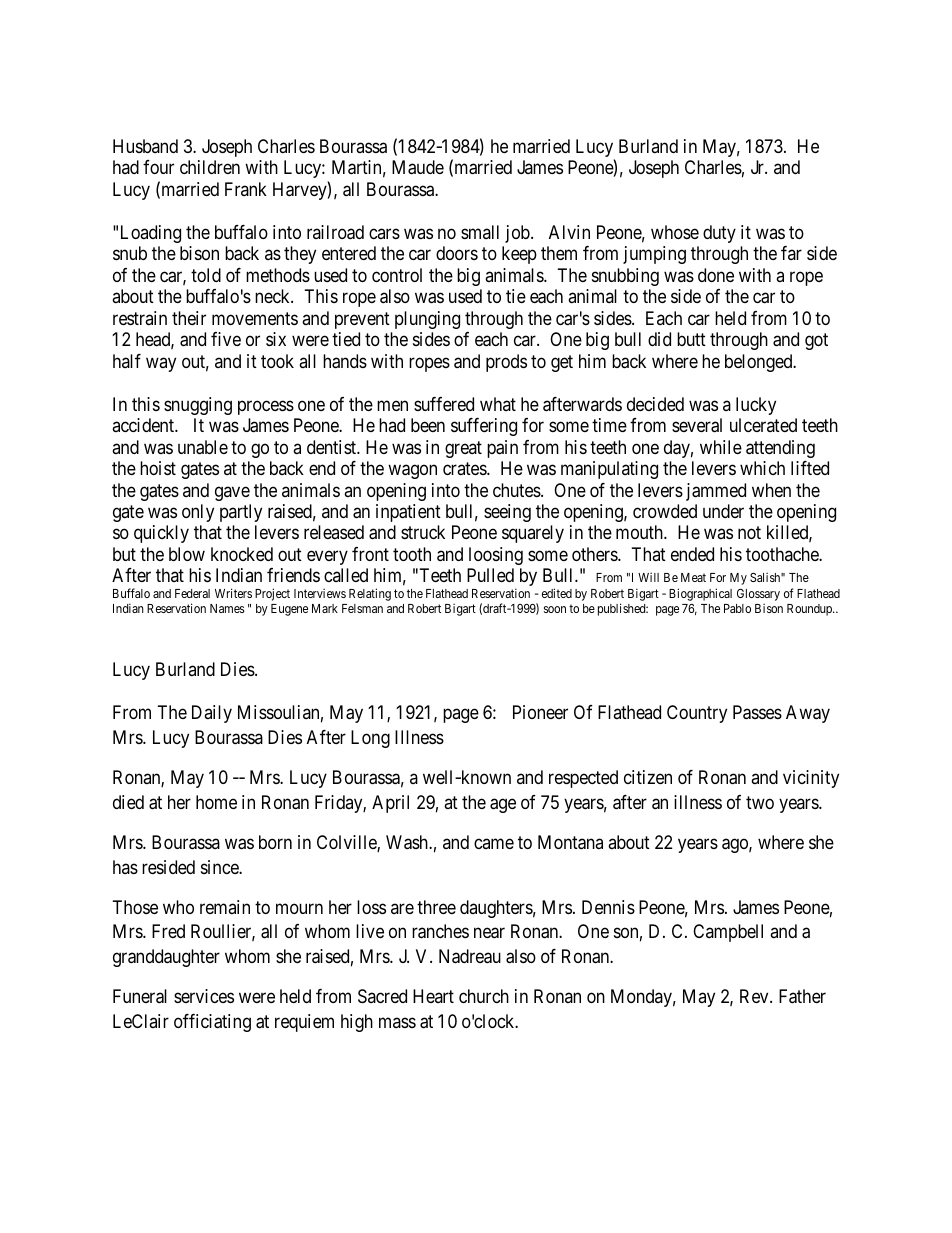 The width and height of the document is (952, 1233). What do you see at coordinates (494, 843) in the document?
I see `came` at bounding box center [494, 843].
